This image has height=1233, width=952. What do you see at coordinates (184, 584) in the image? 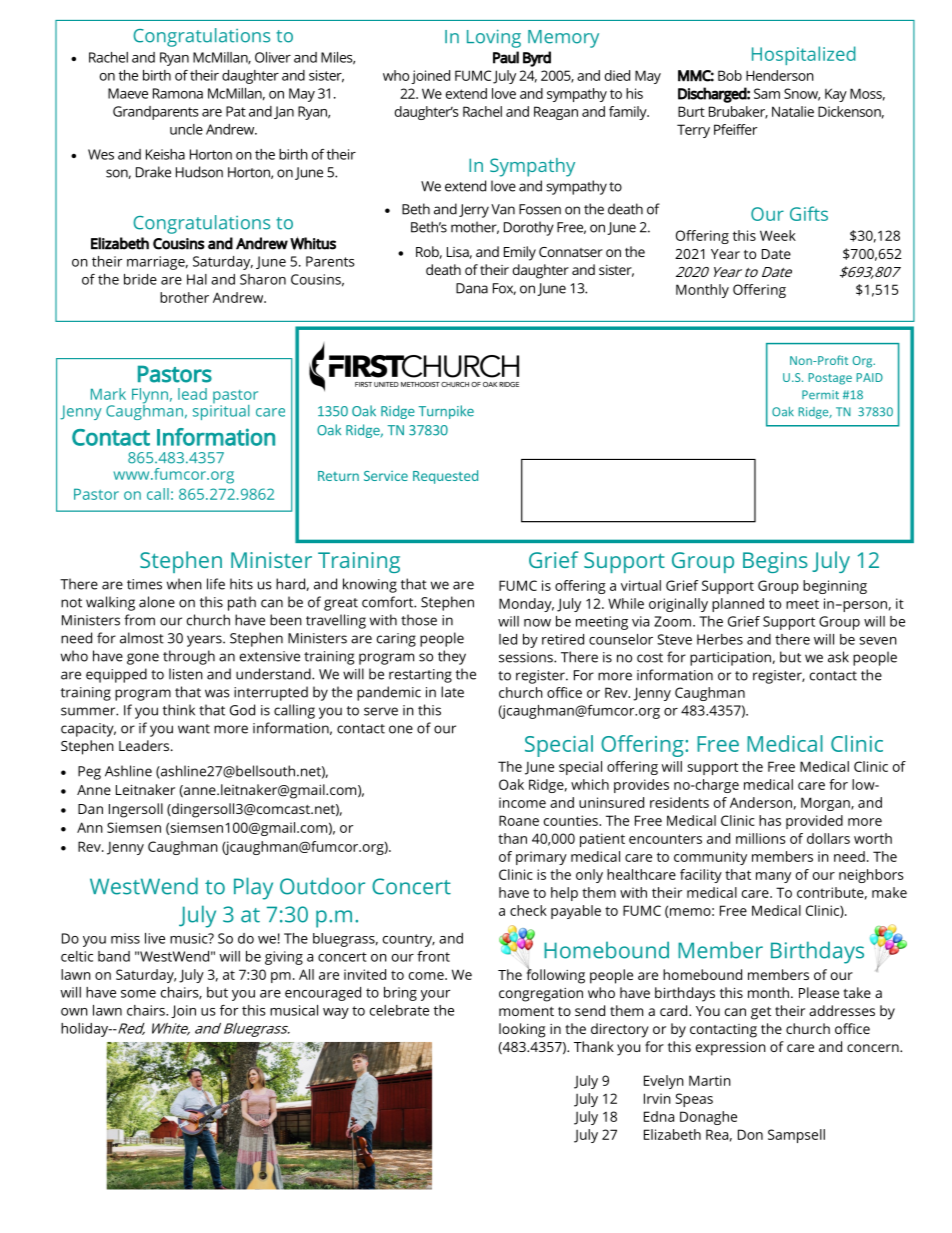
I see `when` at bounding box center [184, 584].
